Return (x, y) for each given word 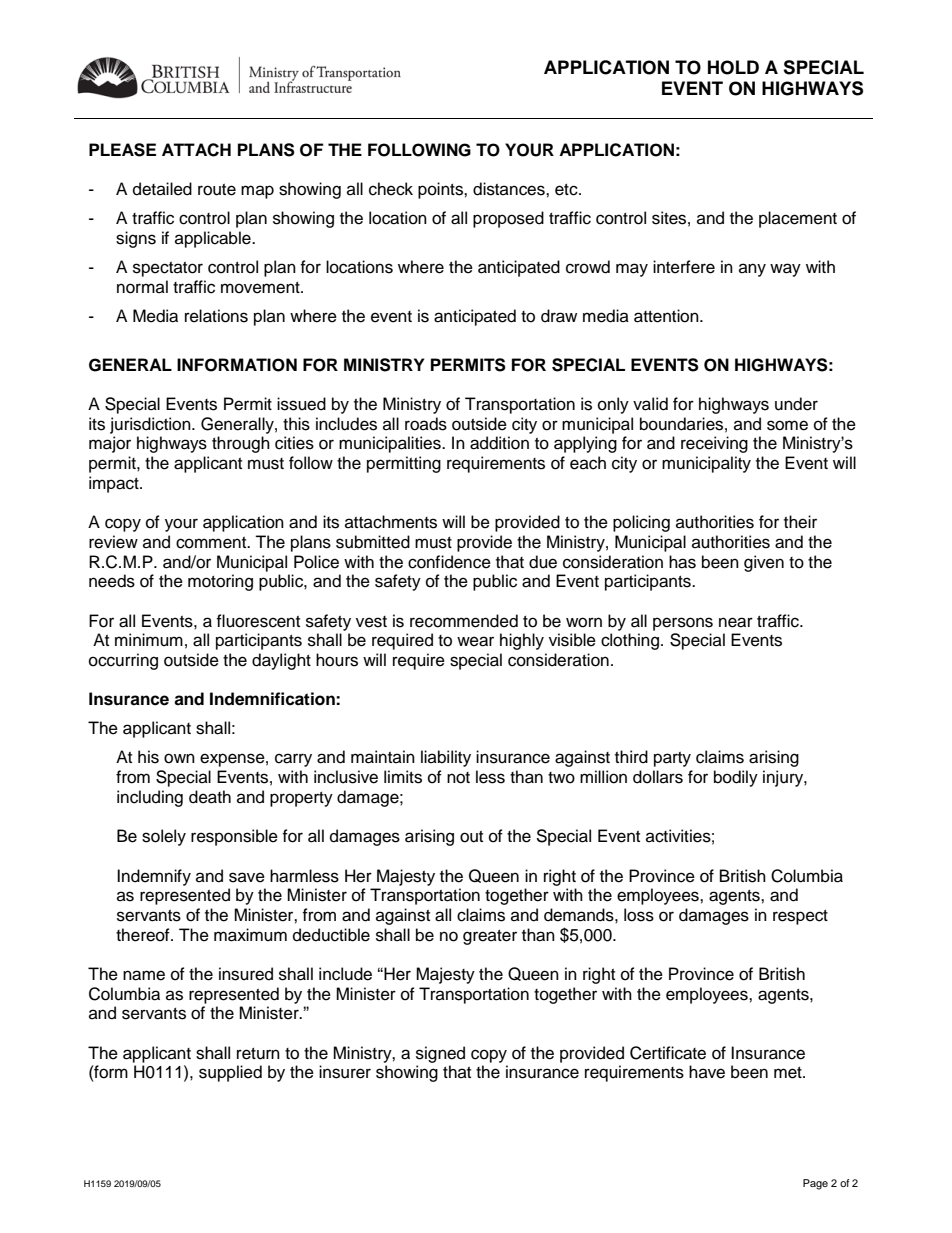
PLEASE (122, 150)
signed (440, 1054)
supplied (230, 1073)
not (458, 778)
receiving (714, 444)
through (241, 444)
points (441, 190)
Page (815, 1184)
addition (499, 443)
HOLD (733, 67)
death (210, 797)
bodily (736, 778)
